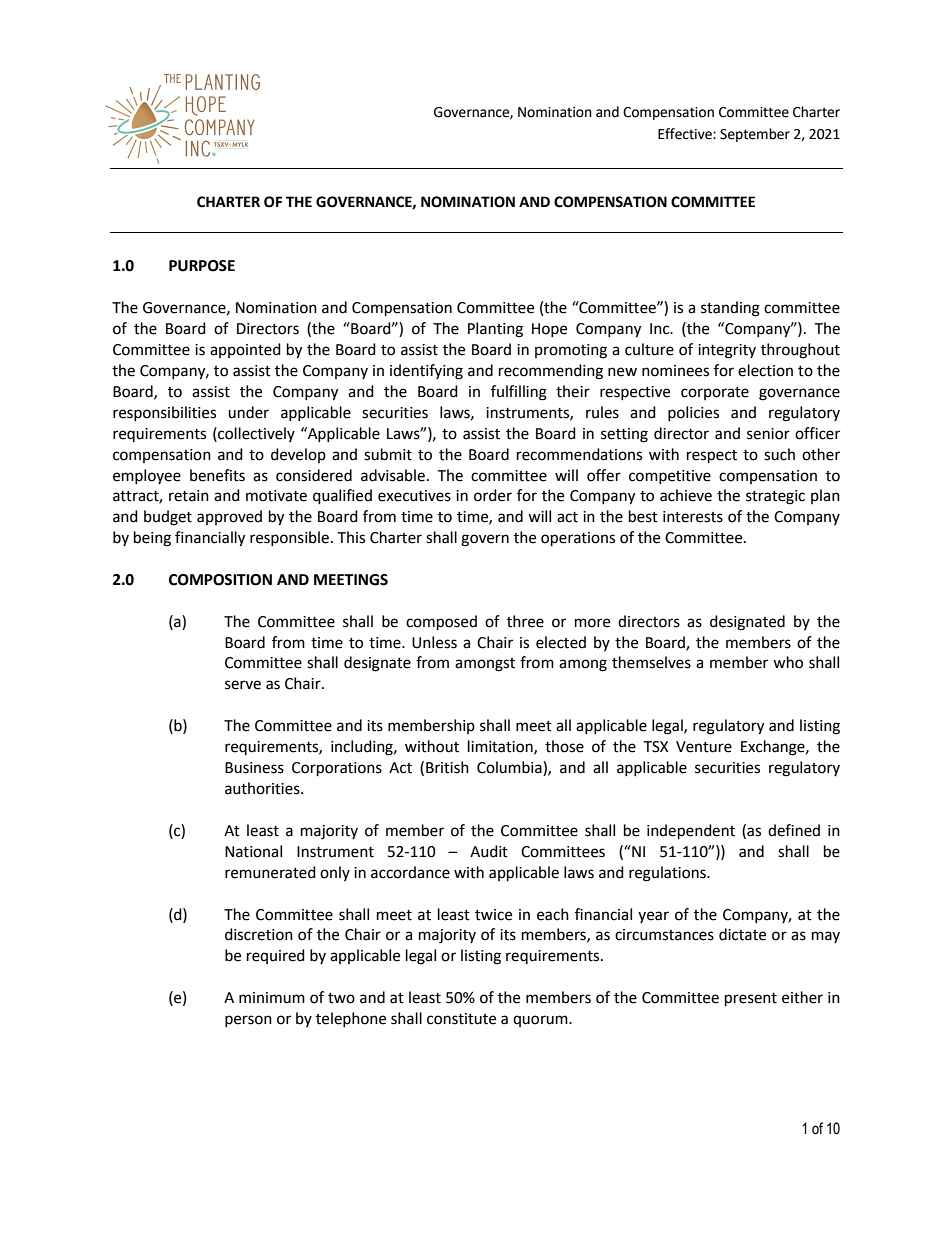 This page has width=952, height=1233. I want to click on serve, so click(243, 685).
